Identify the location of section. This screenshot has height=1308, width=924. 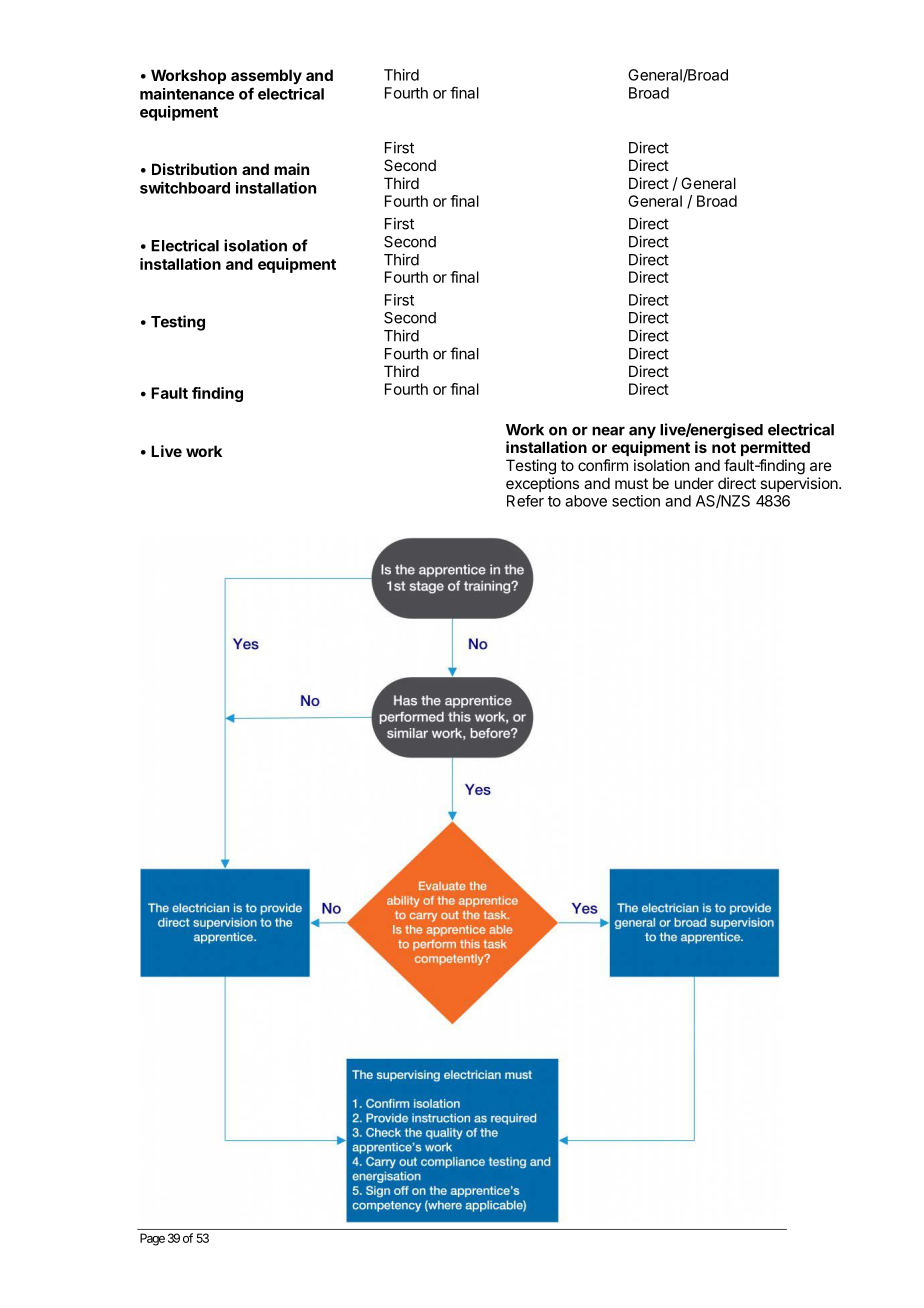
(636, 501).
